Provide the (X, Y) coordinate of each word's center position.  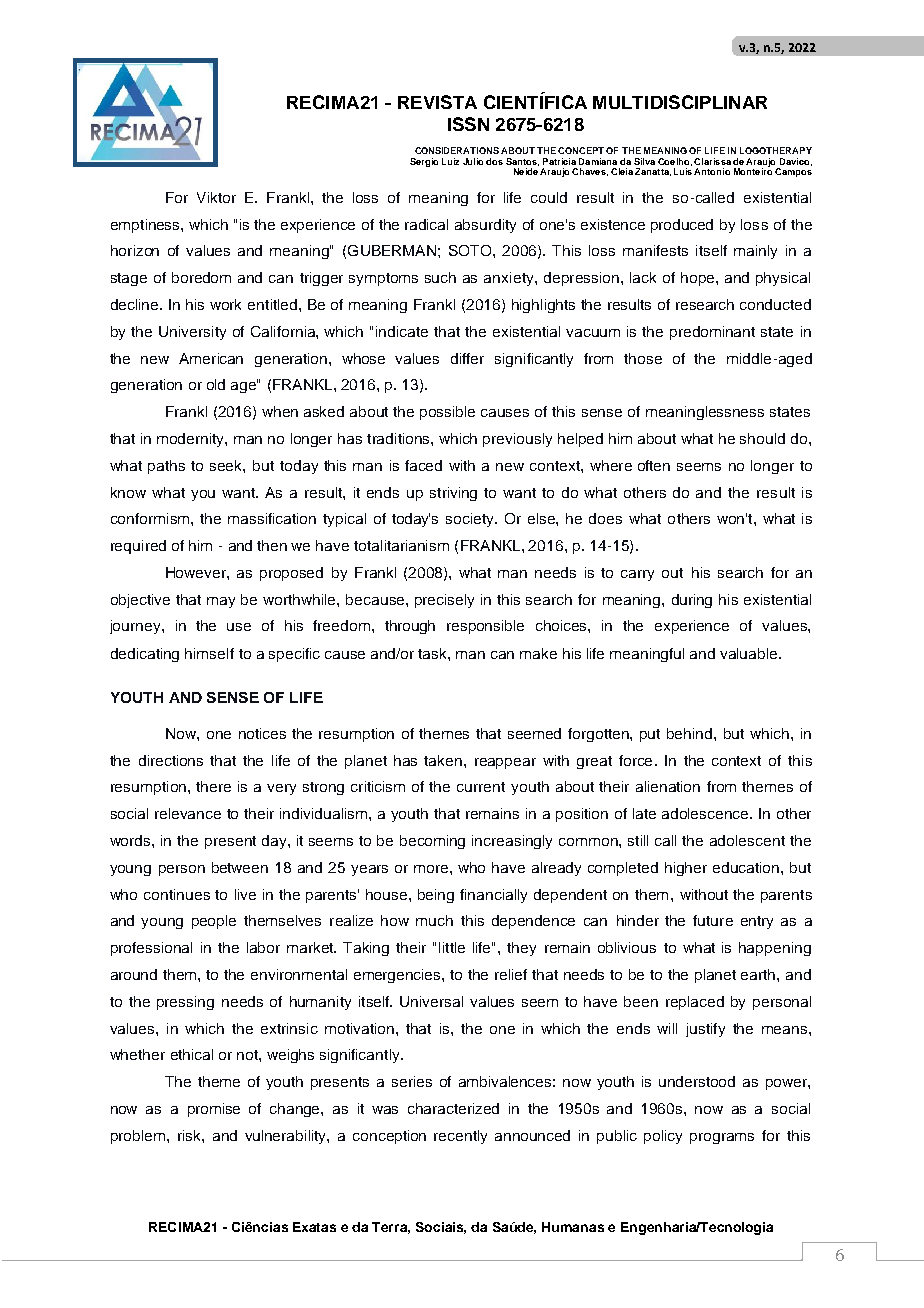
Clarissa (712, 161)
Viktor (216, 197)
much (434, 920)
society (471, 520)
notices (262, 733)
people (214, 922)
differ (467, 358)
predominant (712, 333)
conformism (151, 518)
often (654, 465)
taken (444, 760)
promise (214, 1110)
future (713, 920)
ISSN (468, 124)
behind (691, 733)
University (192, 333)
